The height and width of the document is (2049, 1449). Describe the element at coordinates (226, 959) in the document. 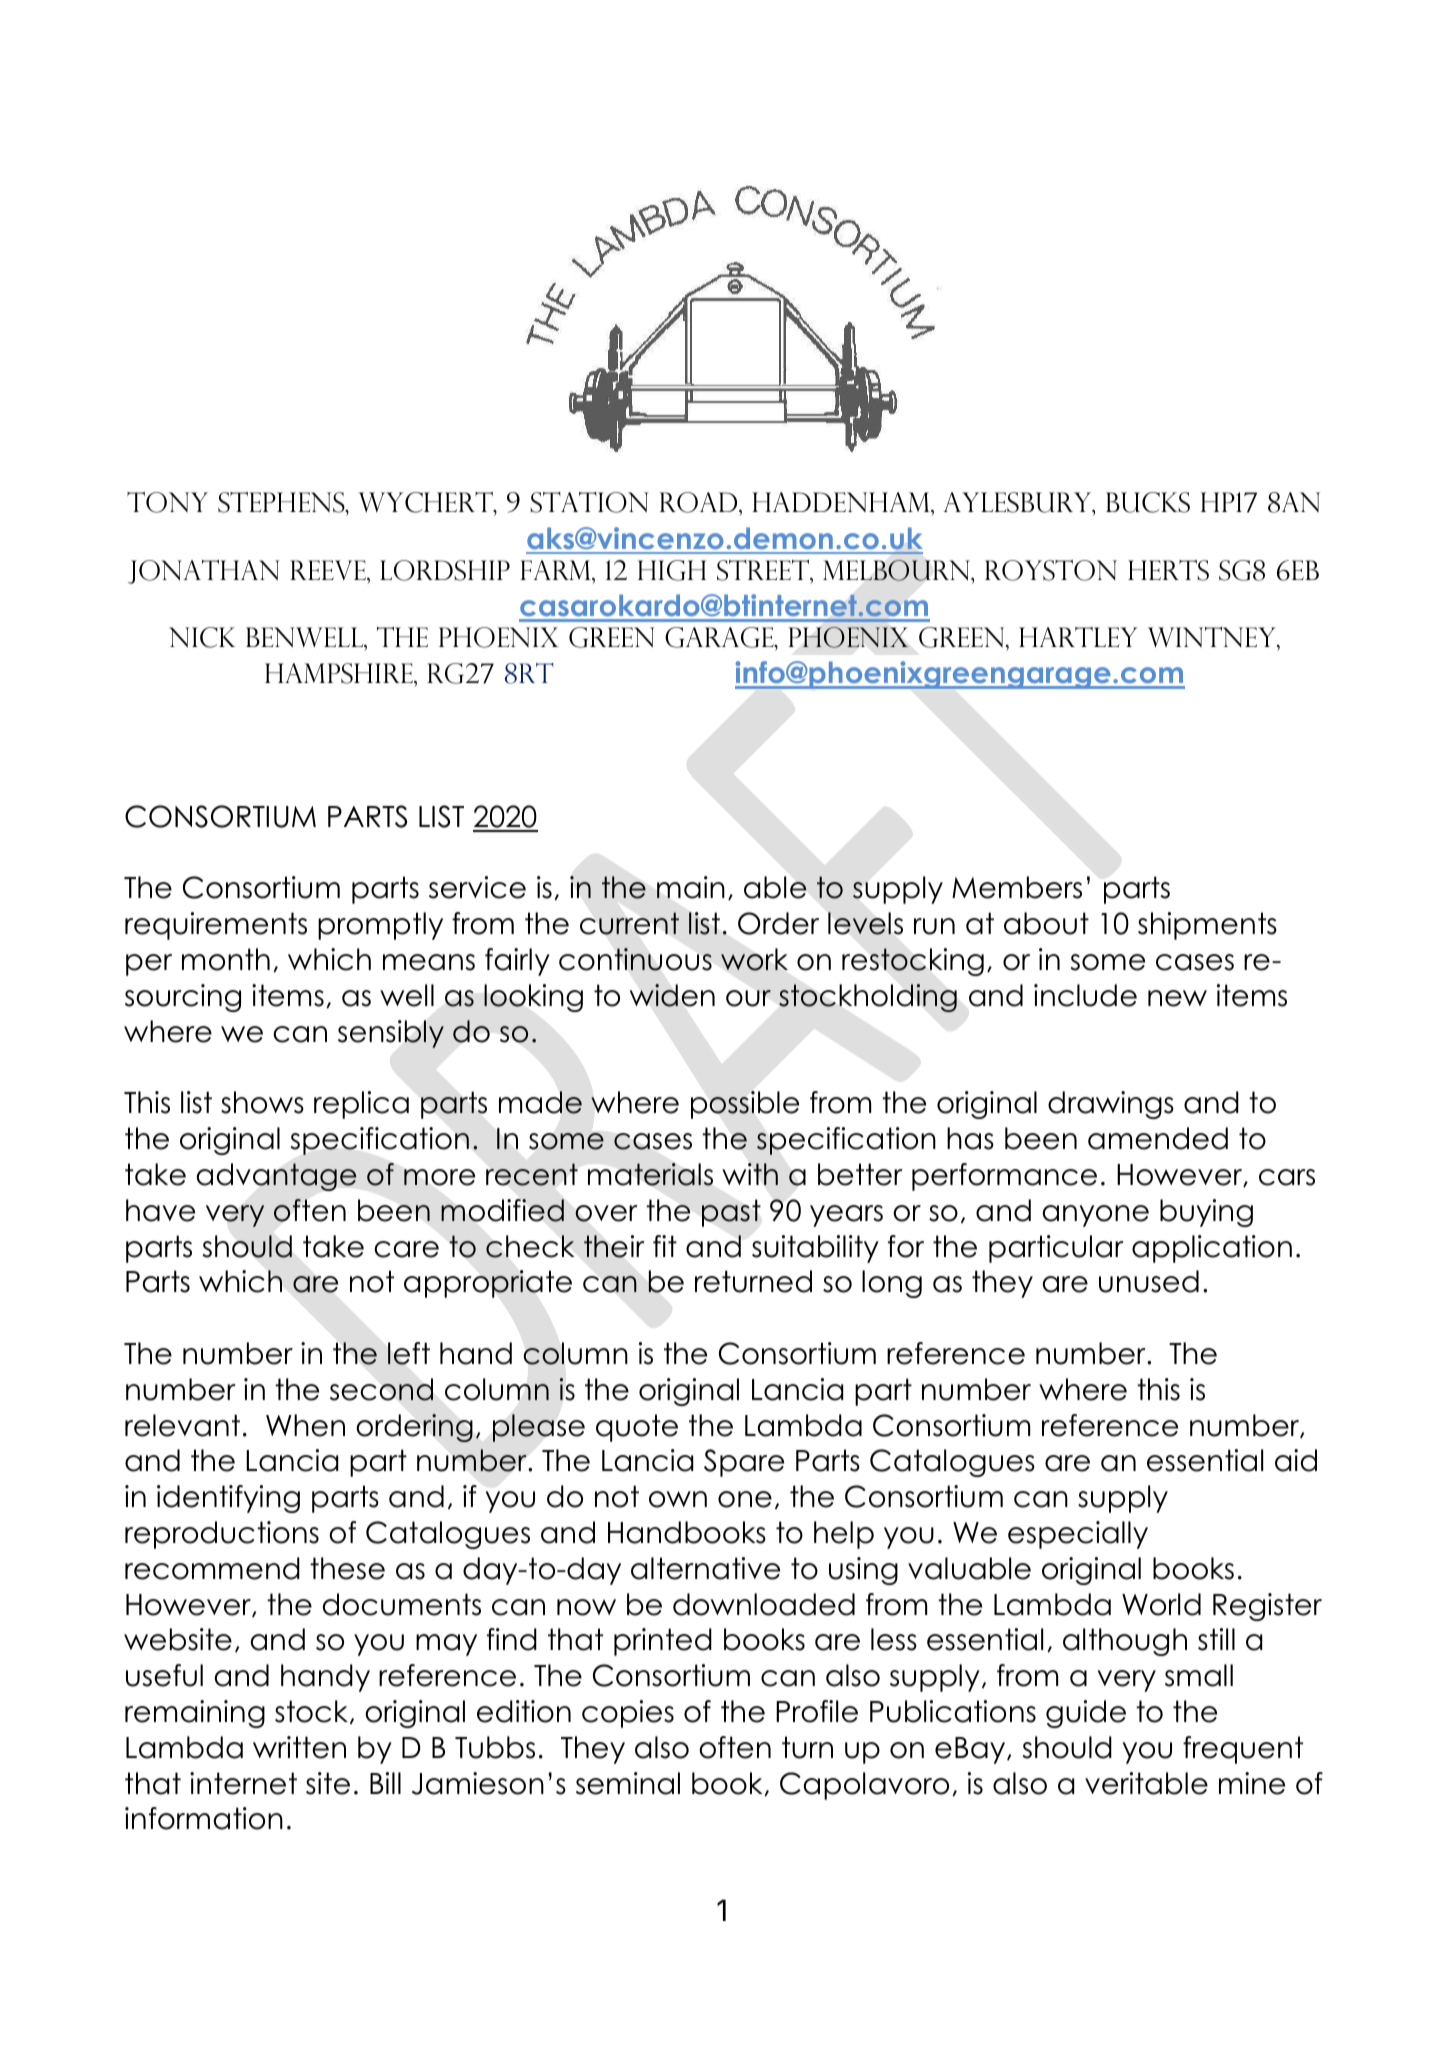

I see `month` at that location.
